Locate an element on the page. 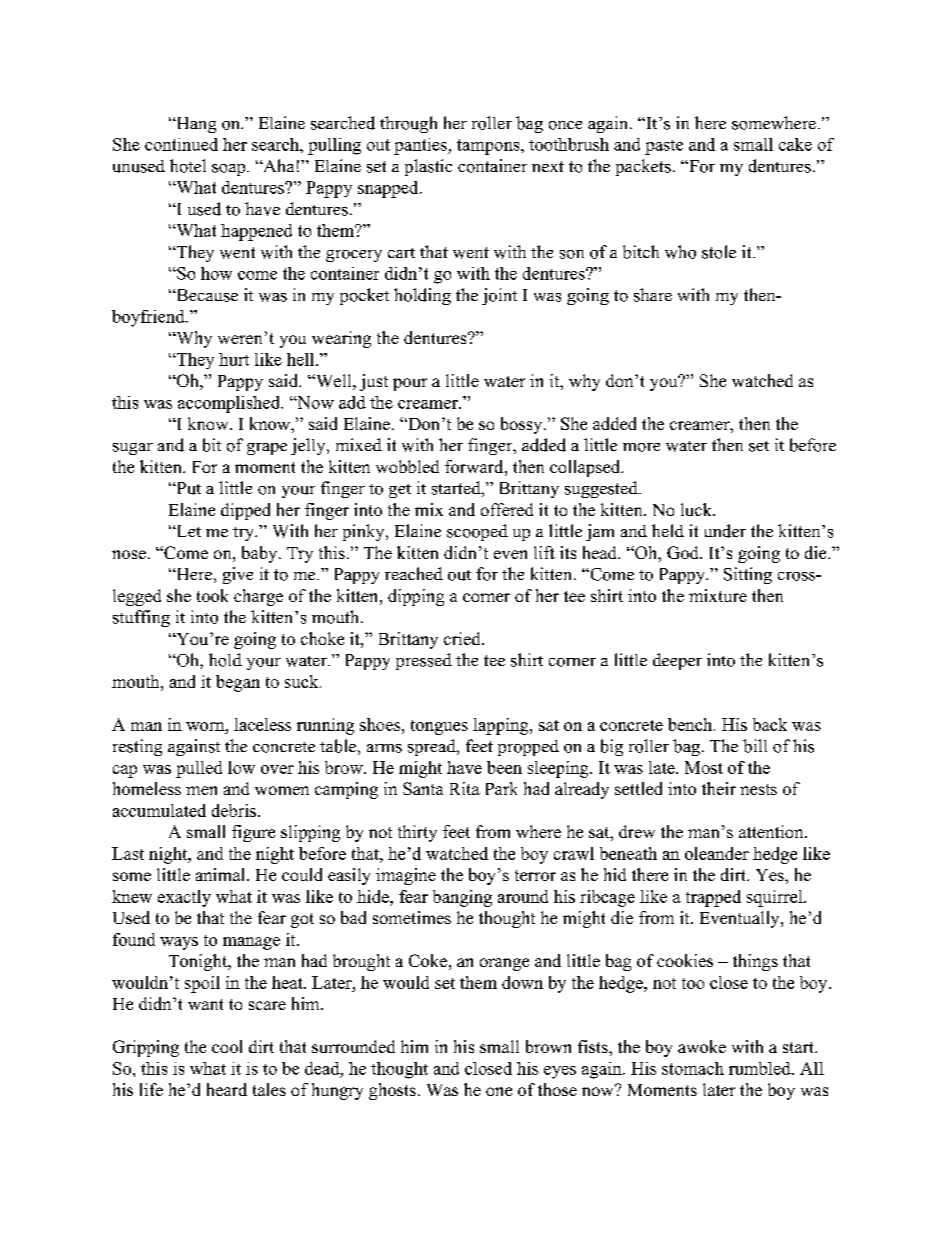 The image size is (952, 1233). took is located at coordinates (212, 595).
